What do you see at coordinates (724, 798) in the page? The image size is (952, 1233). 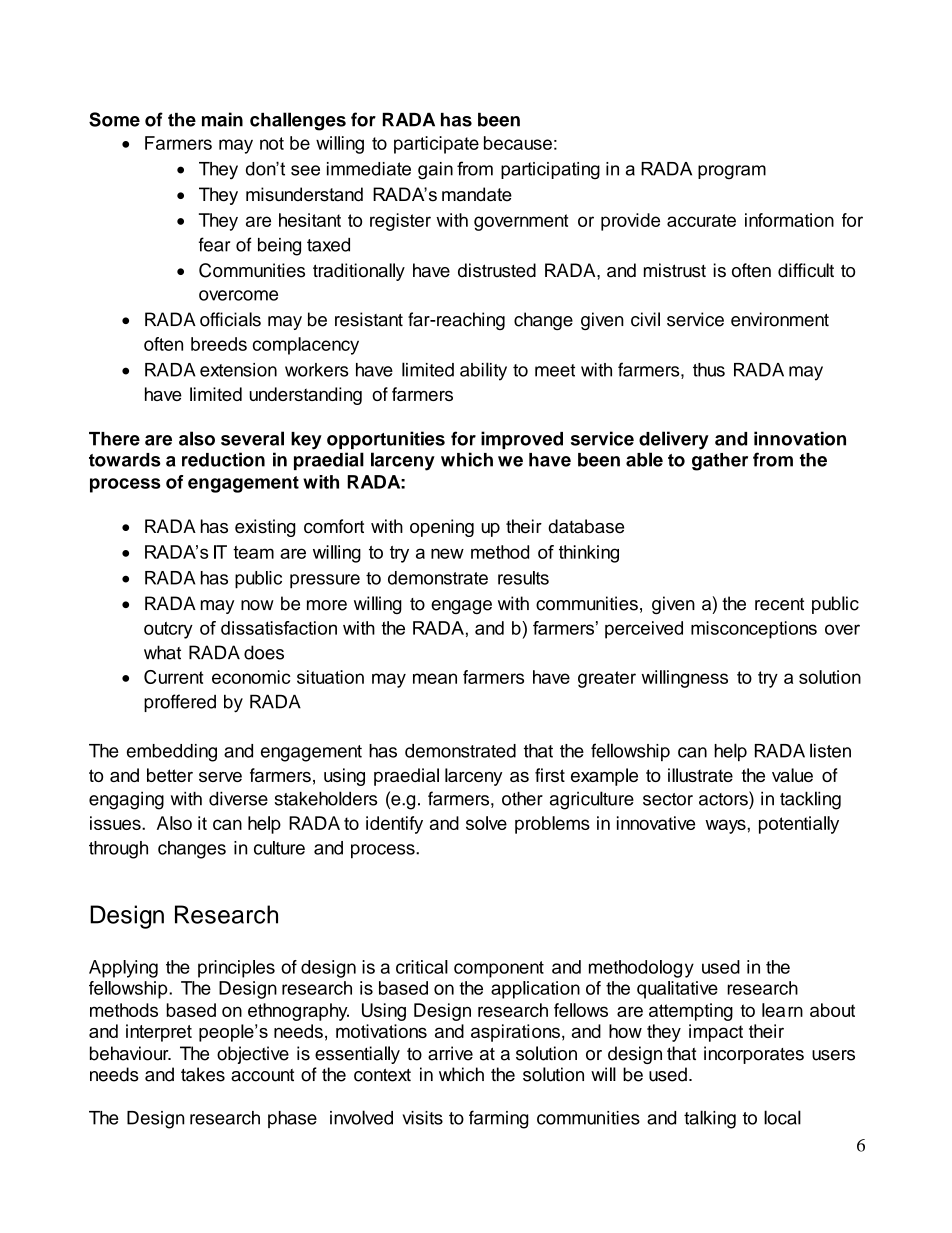 I see `actors` at bounding box center [724, 798].
